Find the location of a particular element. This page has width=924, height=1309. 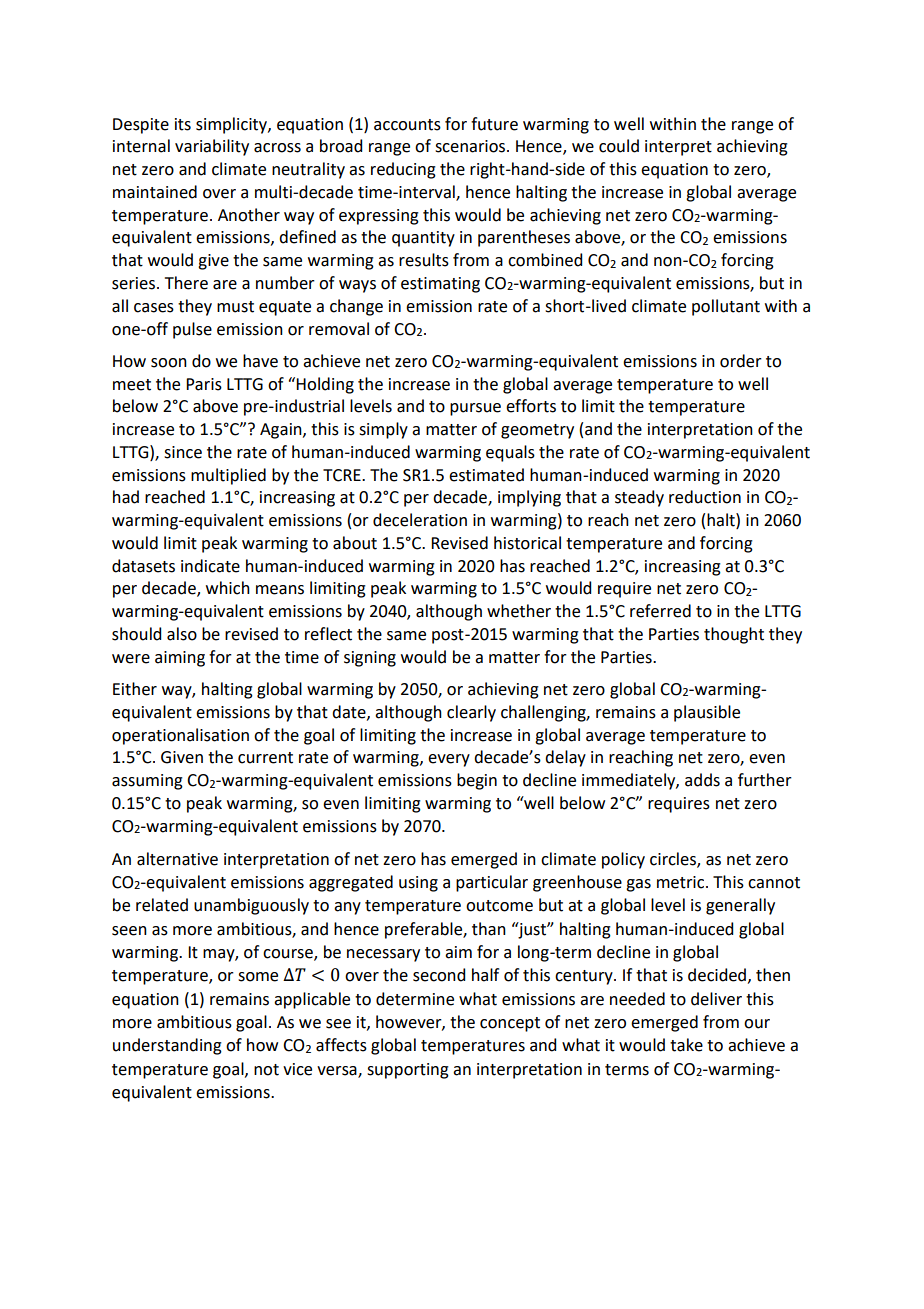

could is located at coordinates (619, 146).
